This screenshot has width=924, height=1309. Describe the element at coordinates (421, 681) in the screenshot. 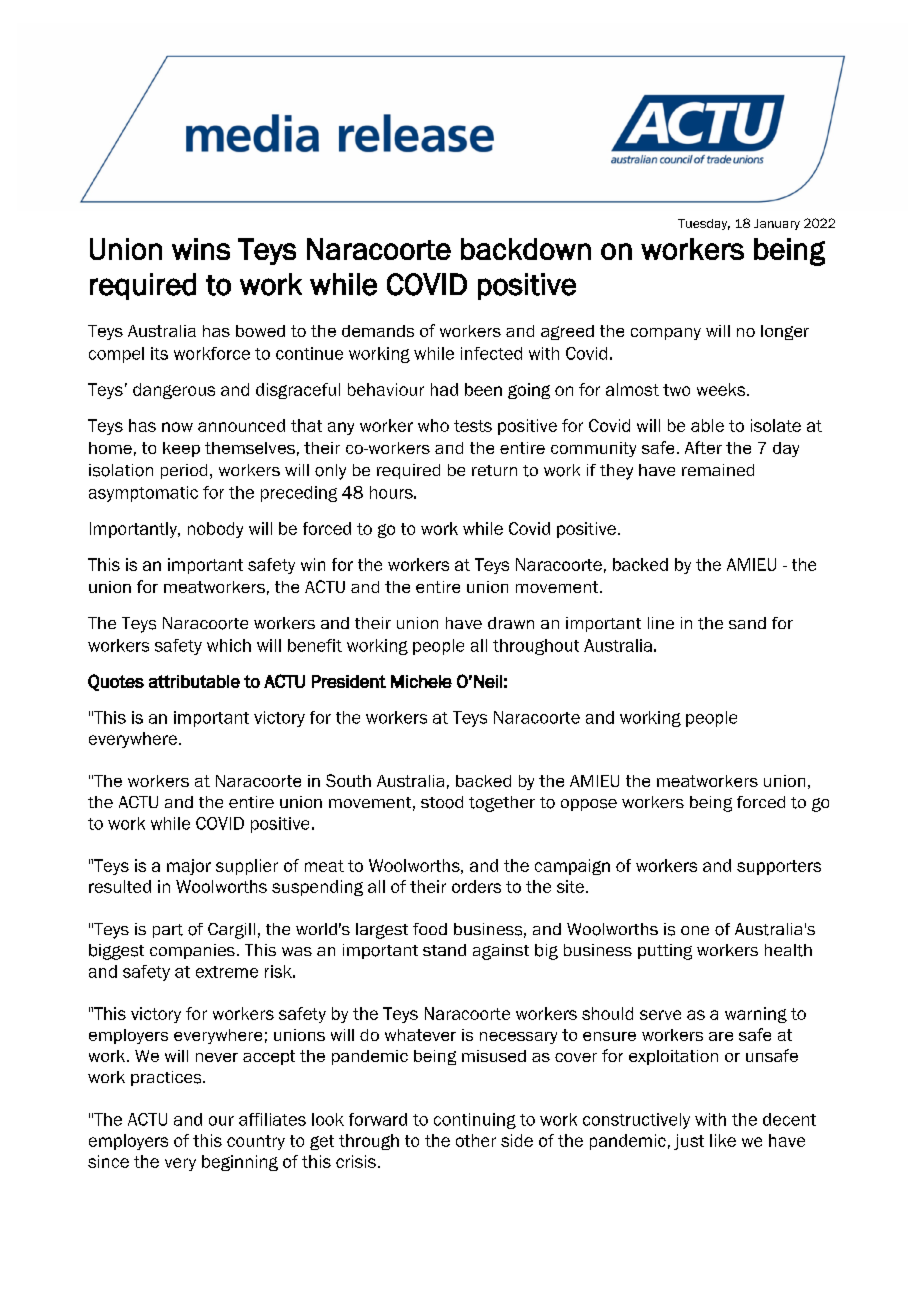

I see `Michele` at that location.
